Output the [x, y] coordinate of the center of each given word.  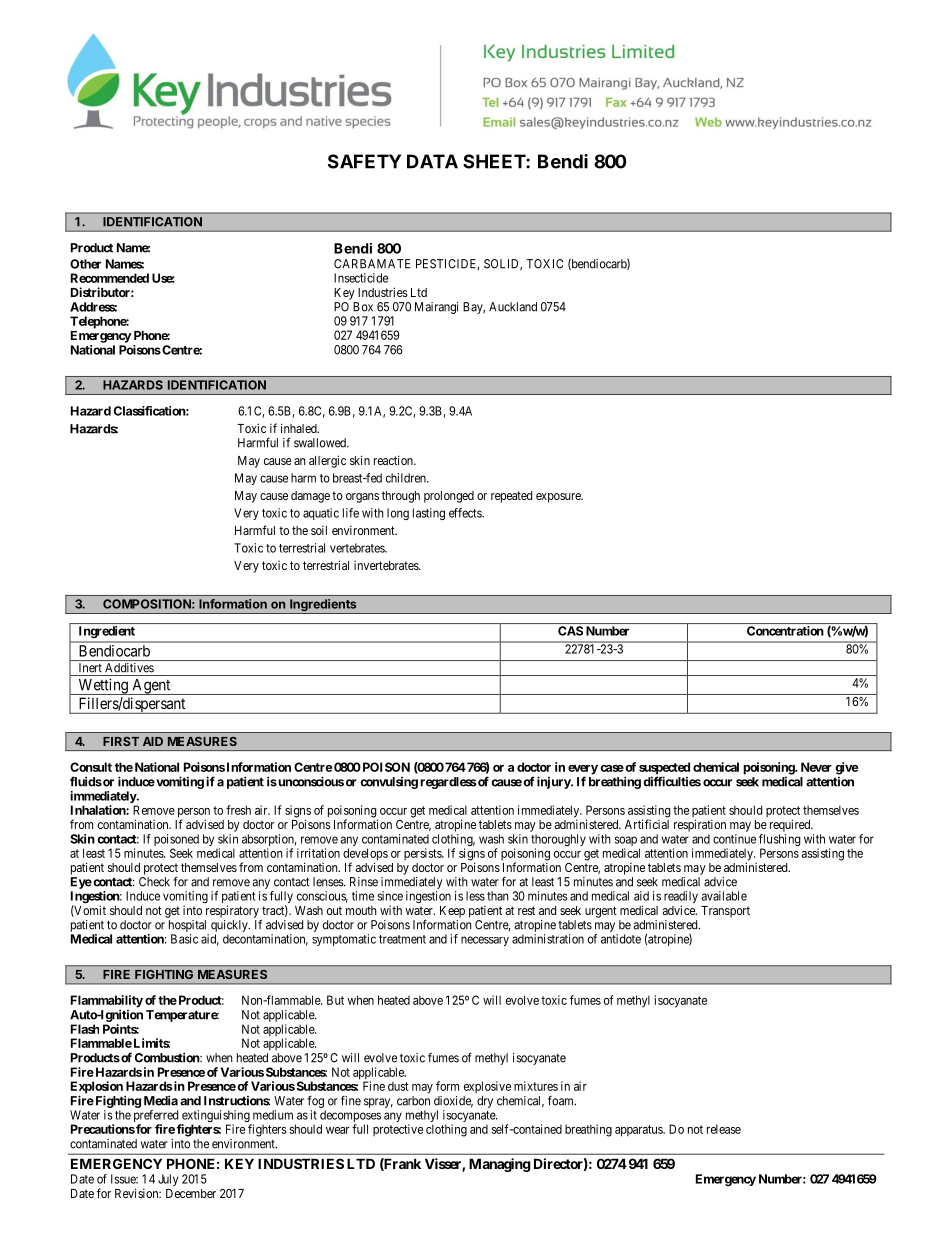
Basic [184, 939]
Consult [91, 767]
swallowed [321, 443]
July [168, 1180]
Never [816, 767]
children [407, 478]
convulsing [389, 783]
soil [319, 530]
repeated [511, 497]
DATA [432, 161]
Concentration [785, 631]
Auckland [513, 307]
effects [466, 513]
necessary [485, 941]
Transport [725, 912]
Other [85, 264]
